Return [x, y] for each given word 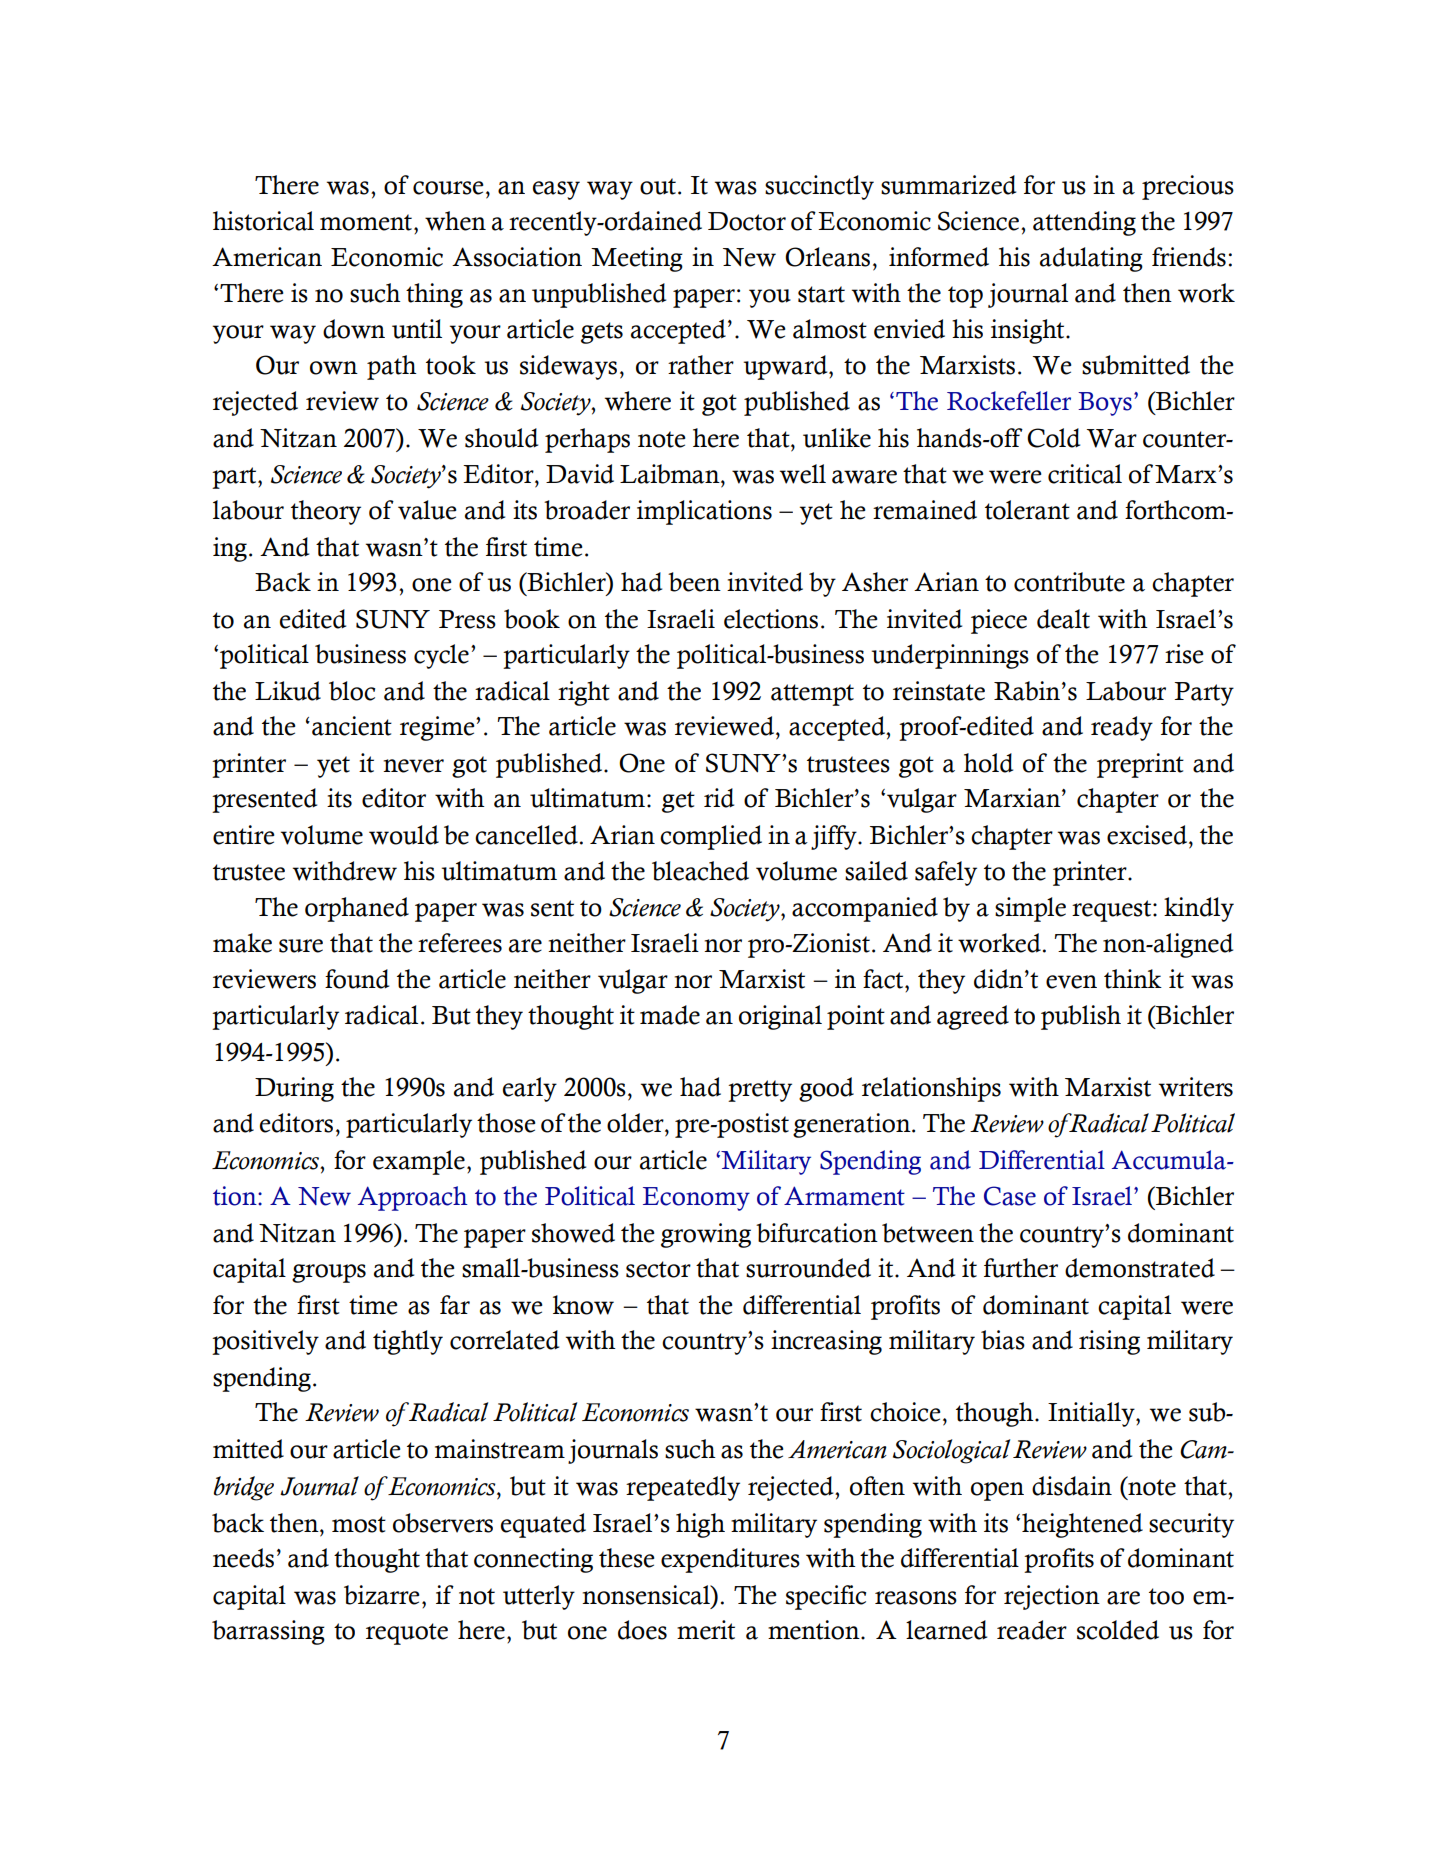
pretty [760, 1091]
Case [1010, 1196]
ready [1122, 728]
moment [367, 222]
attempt [812, 695]
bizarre [381, 1595]
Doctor [747, 221]
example [419, 1162]
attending [1084, 223]
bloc [352, 691]
